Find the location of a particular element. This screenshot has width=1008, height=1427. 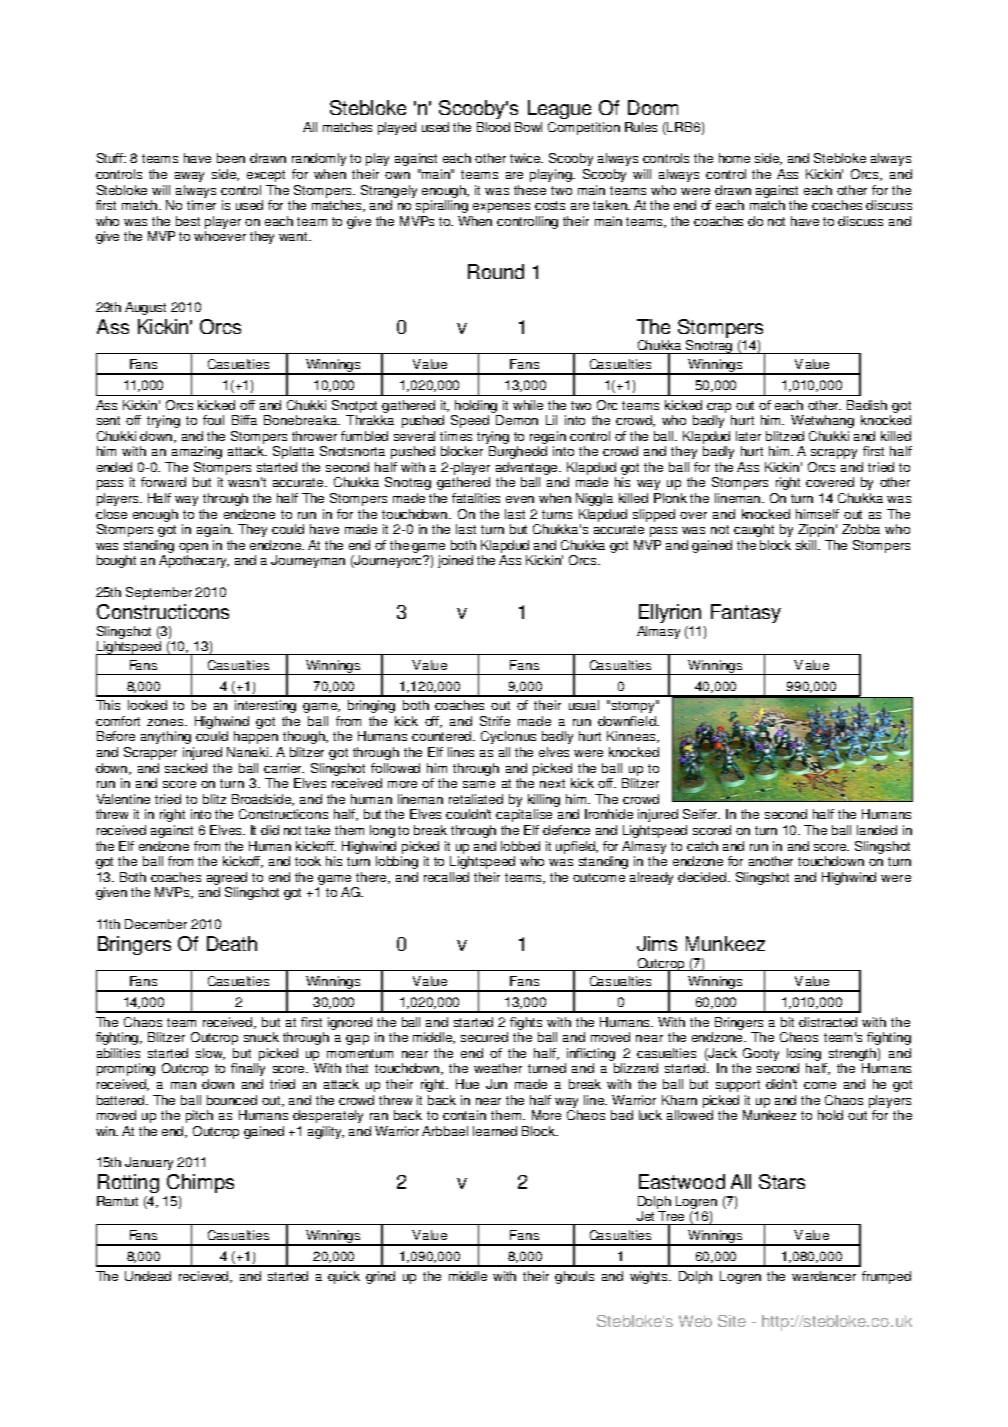

later is located at coordinates (748, 436).
